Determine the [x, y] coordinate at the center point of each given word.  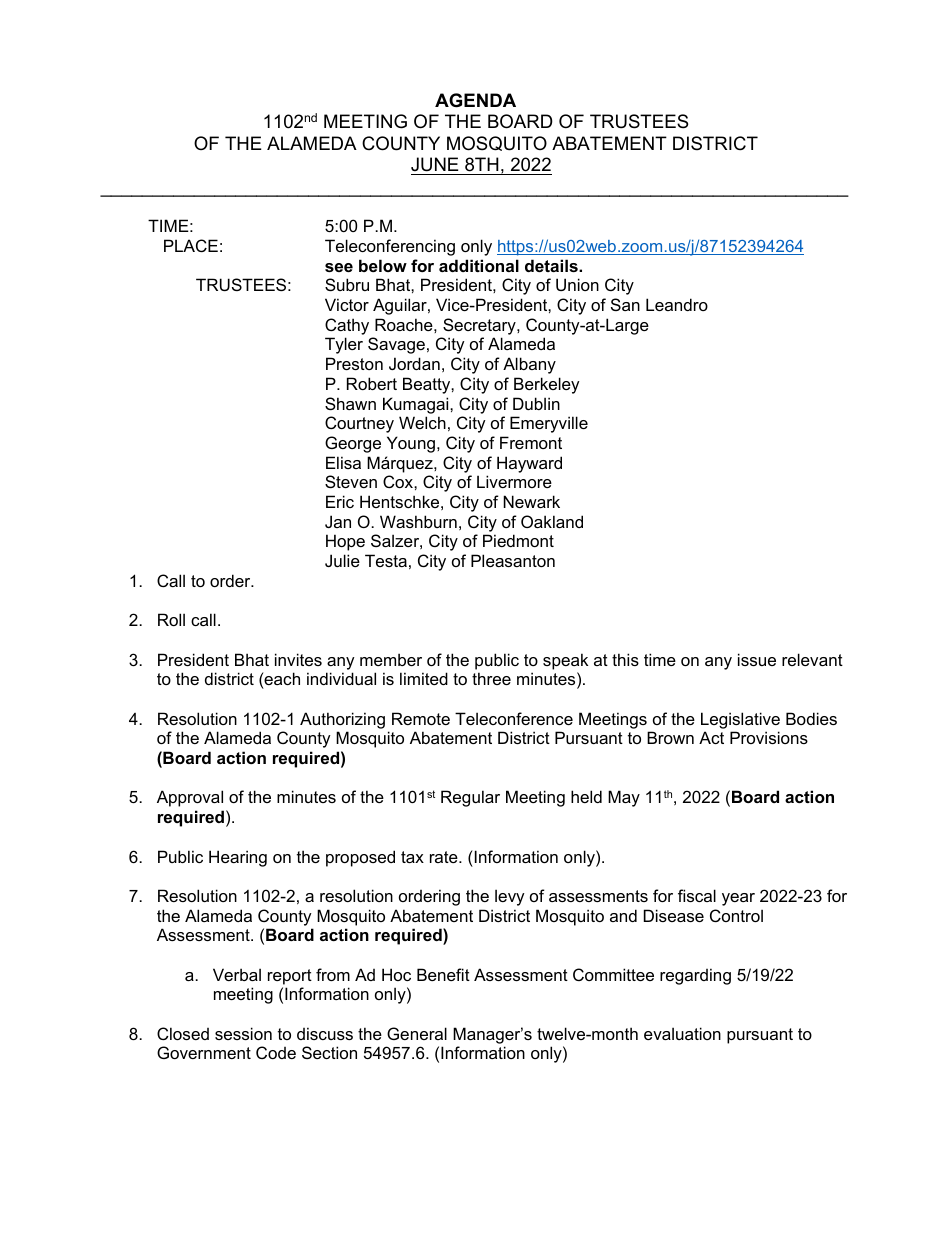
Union [577, 284]
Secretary [480, 326]
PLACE [191, 245]
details [552, 265]
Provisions [769, 737]
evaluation [682, 1033]
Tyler [344, 345]
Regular [470, 798]
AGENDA [475, 100]
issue [757, 659]
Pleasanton [513, 560]
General [417, 1033]
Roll [171, 619]
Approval [190, 798]
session [243, 1033]
